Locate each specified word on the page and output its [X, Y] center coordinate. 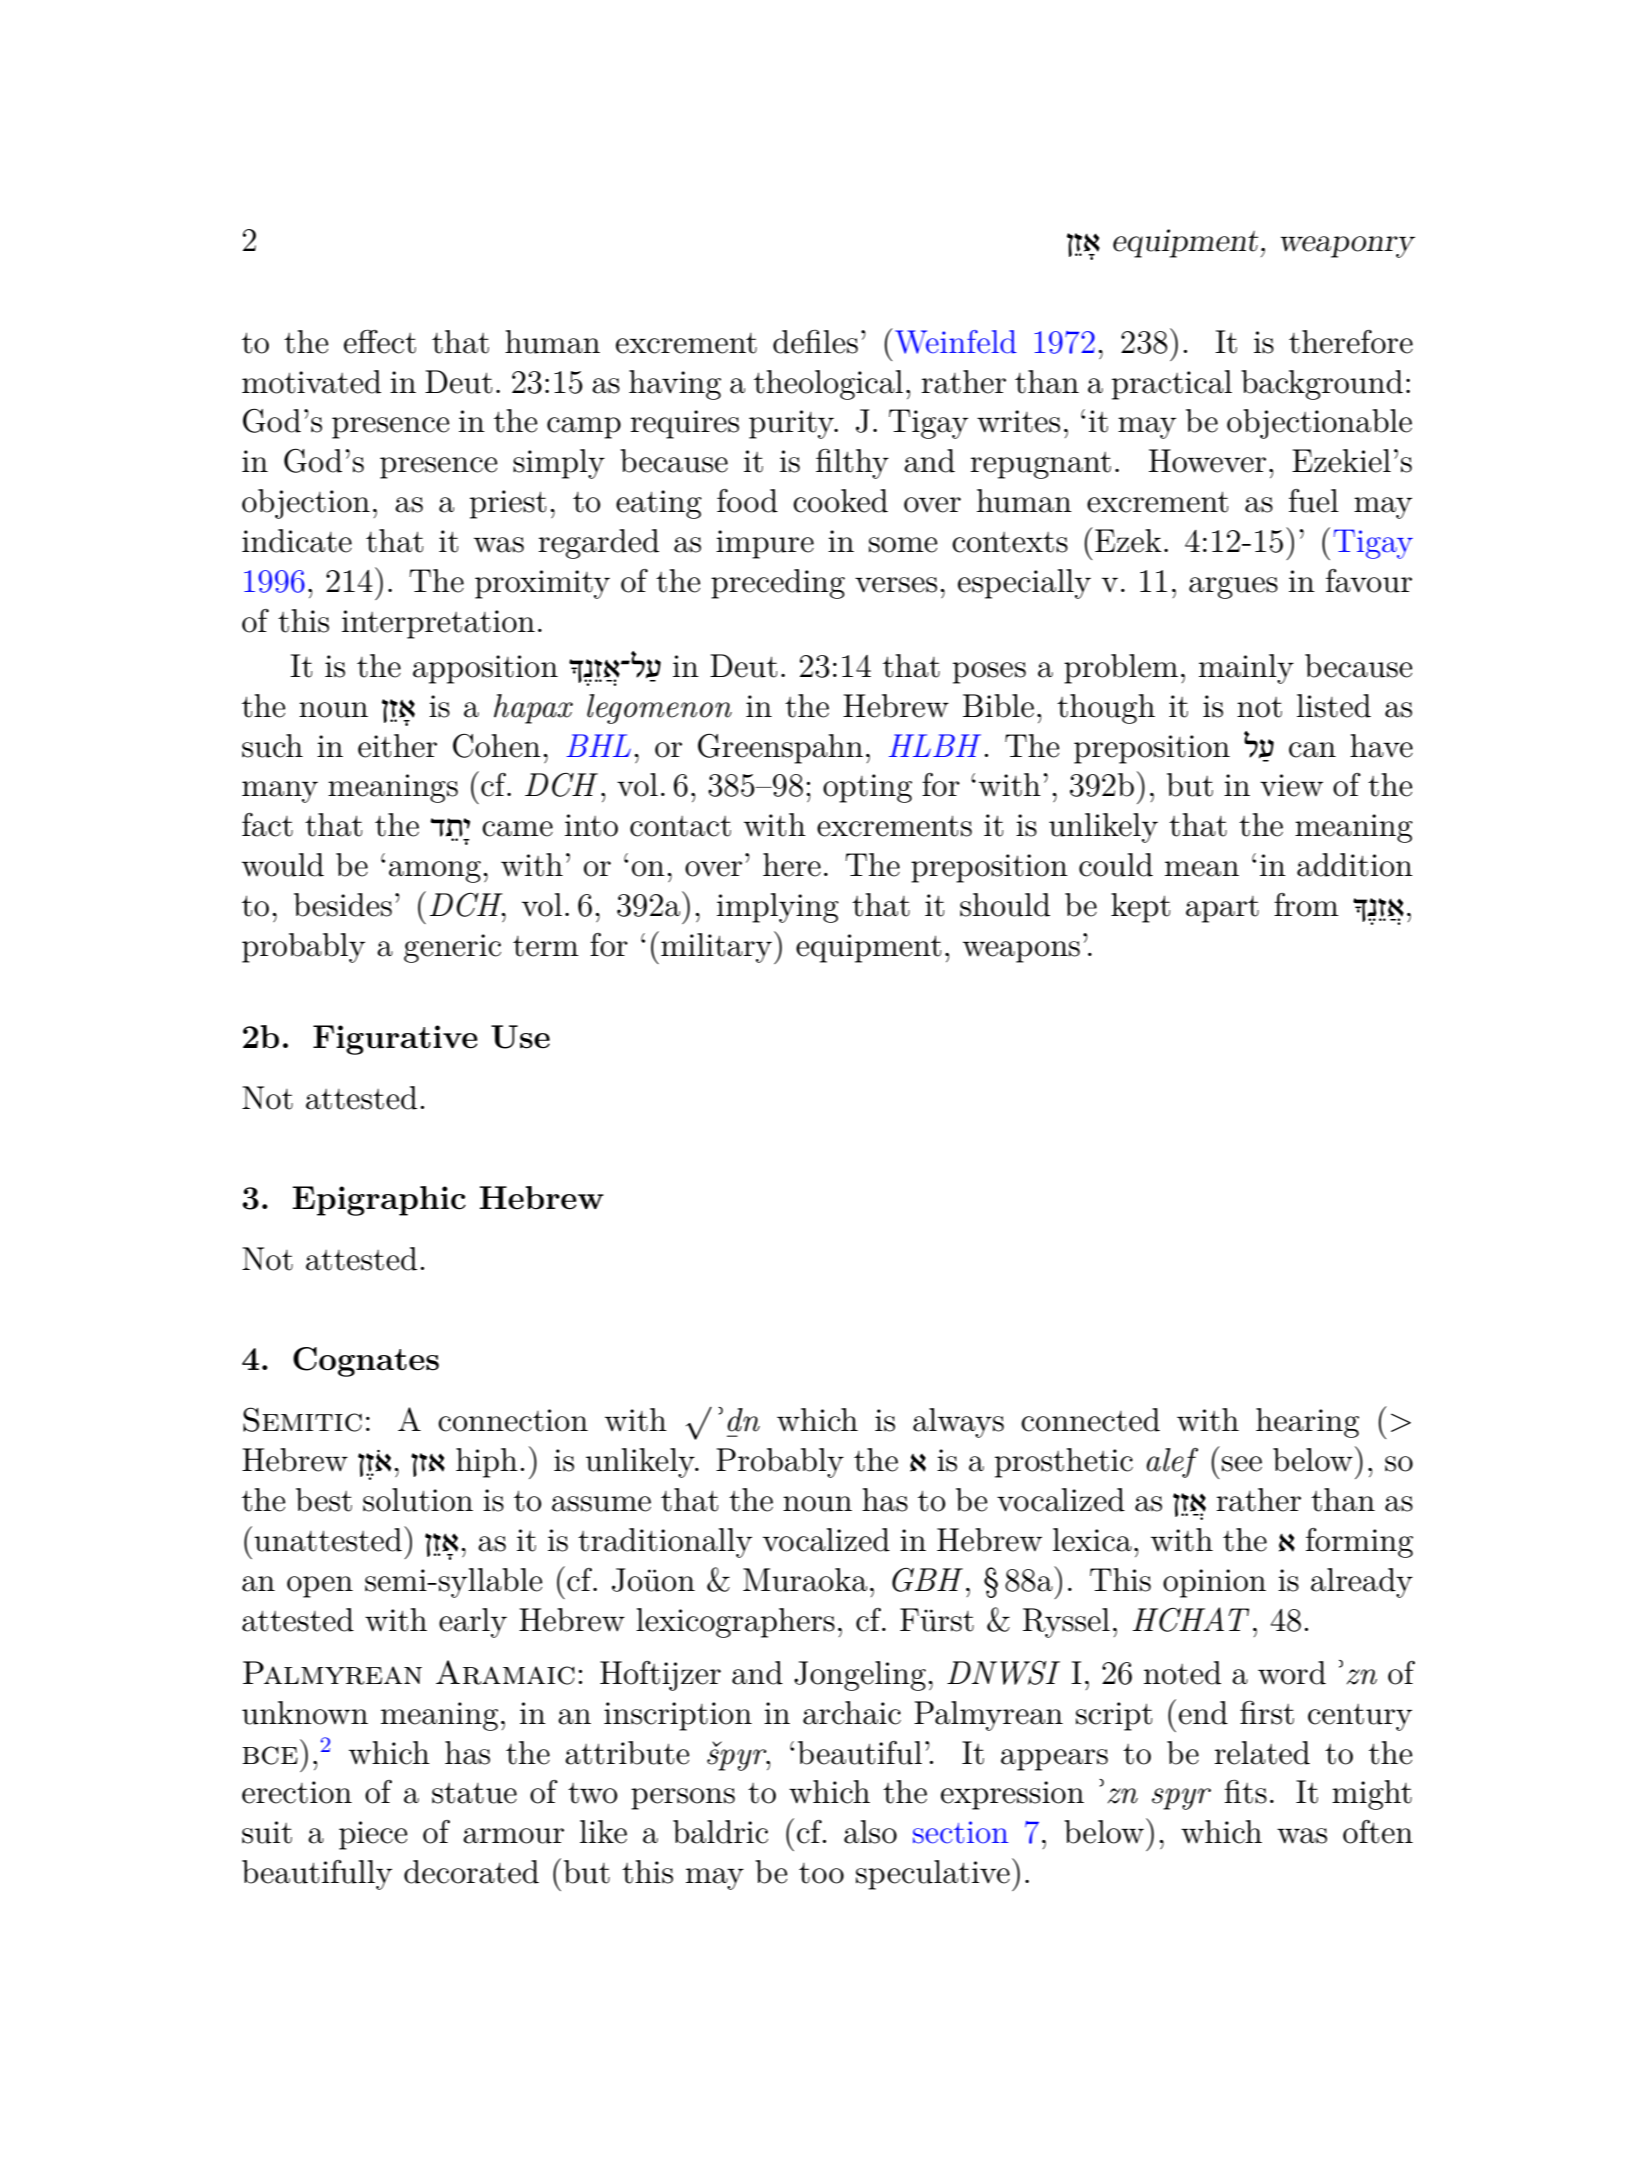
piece [373, 1835]
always [958, 1423]
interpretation [438, 624]
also [870, 1832]
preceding [778, 584]
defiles [815, 342]
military [716, 948]
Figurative [395, 1040]
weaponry [1348, 247]
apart [1222, 909]
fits [1246, 1791]
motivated [311, 382]
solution [418, 1500]
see [1242, 1464]
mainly [1246, 669]
